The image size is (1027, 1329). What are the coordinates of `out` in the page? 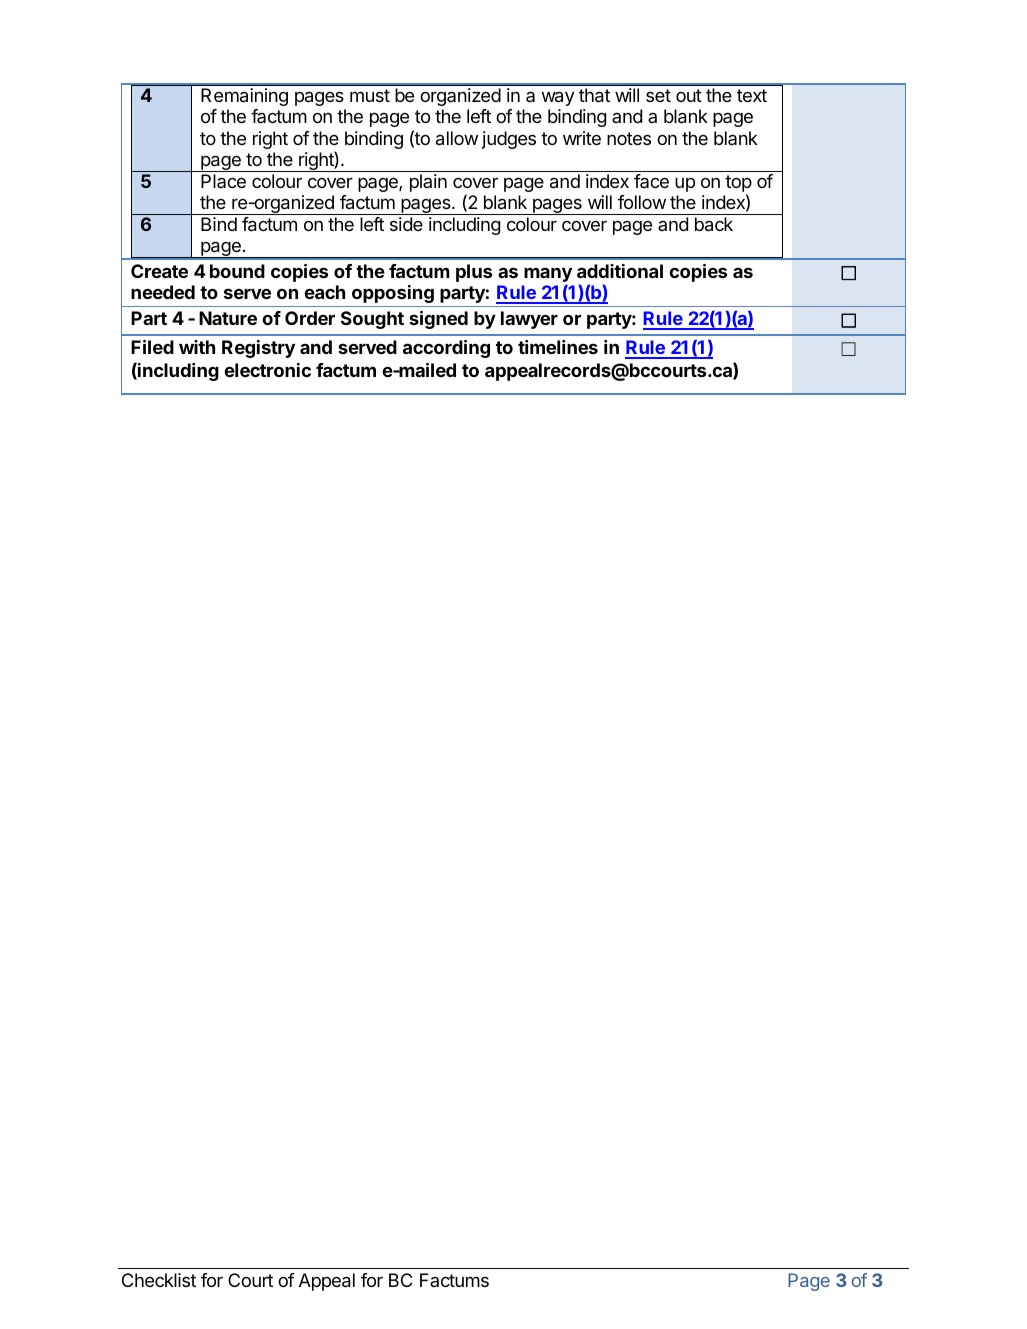 It's located at (689, 95).
